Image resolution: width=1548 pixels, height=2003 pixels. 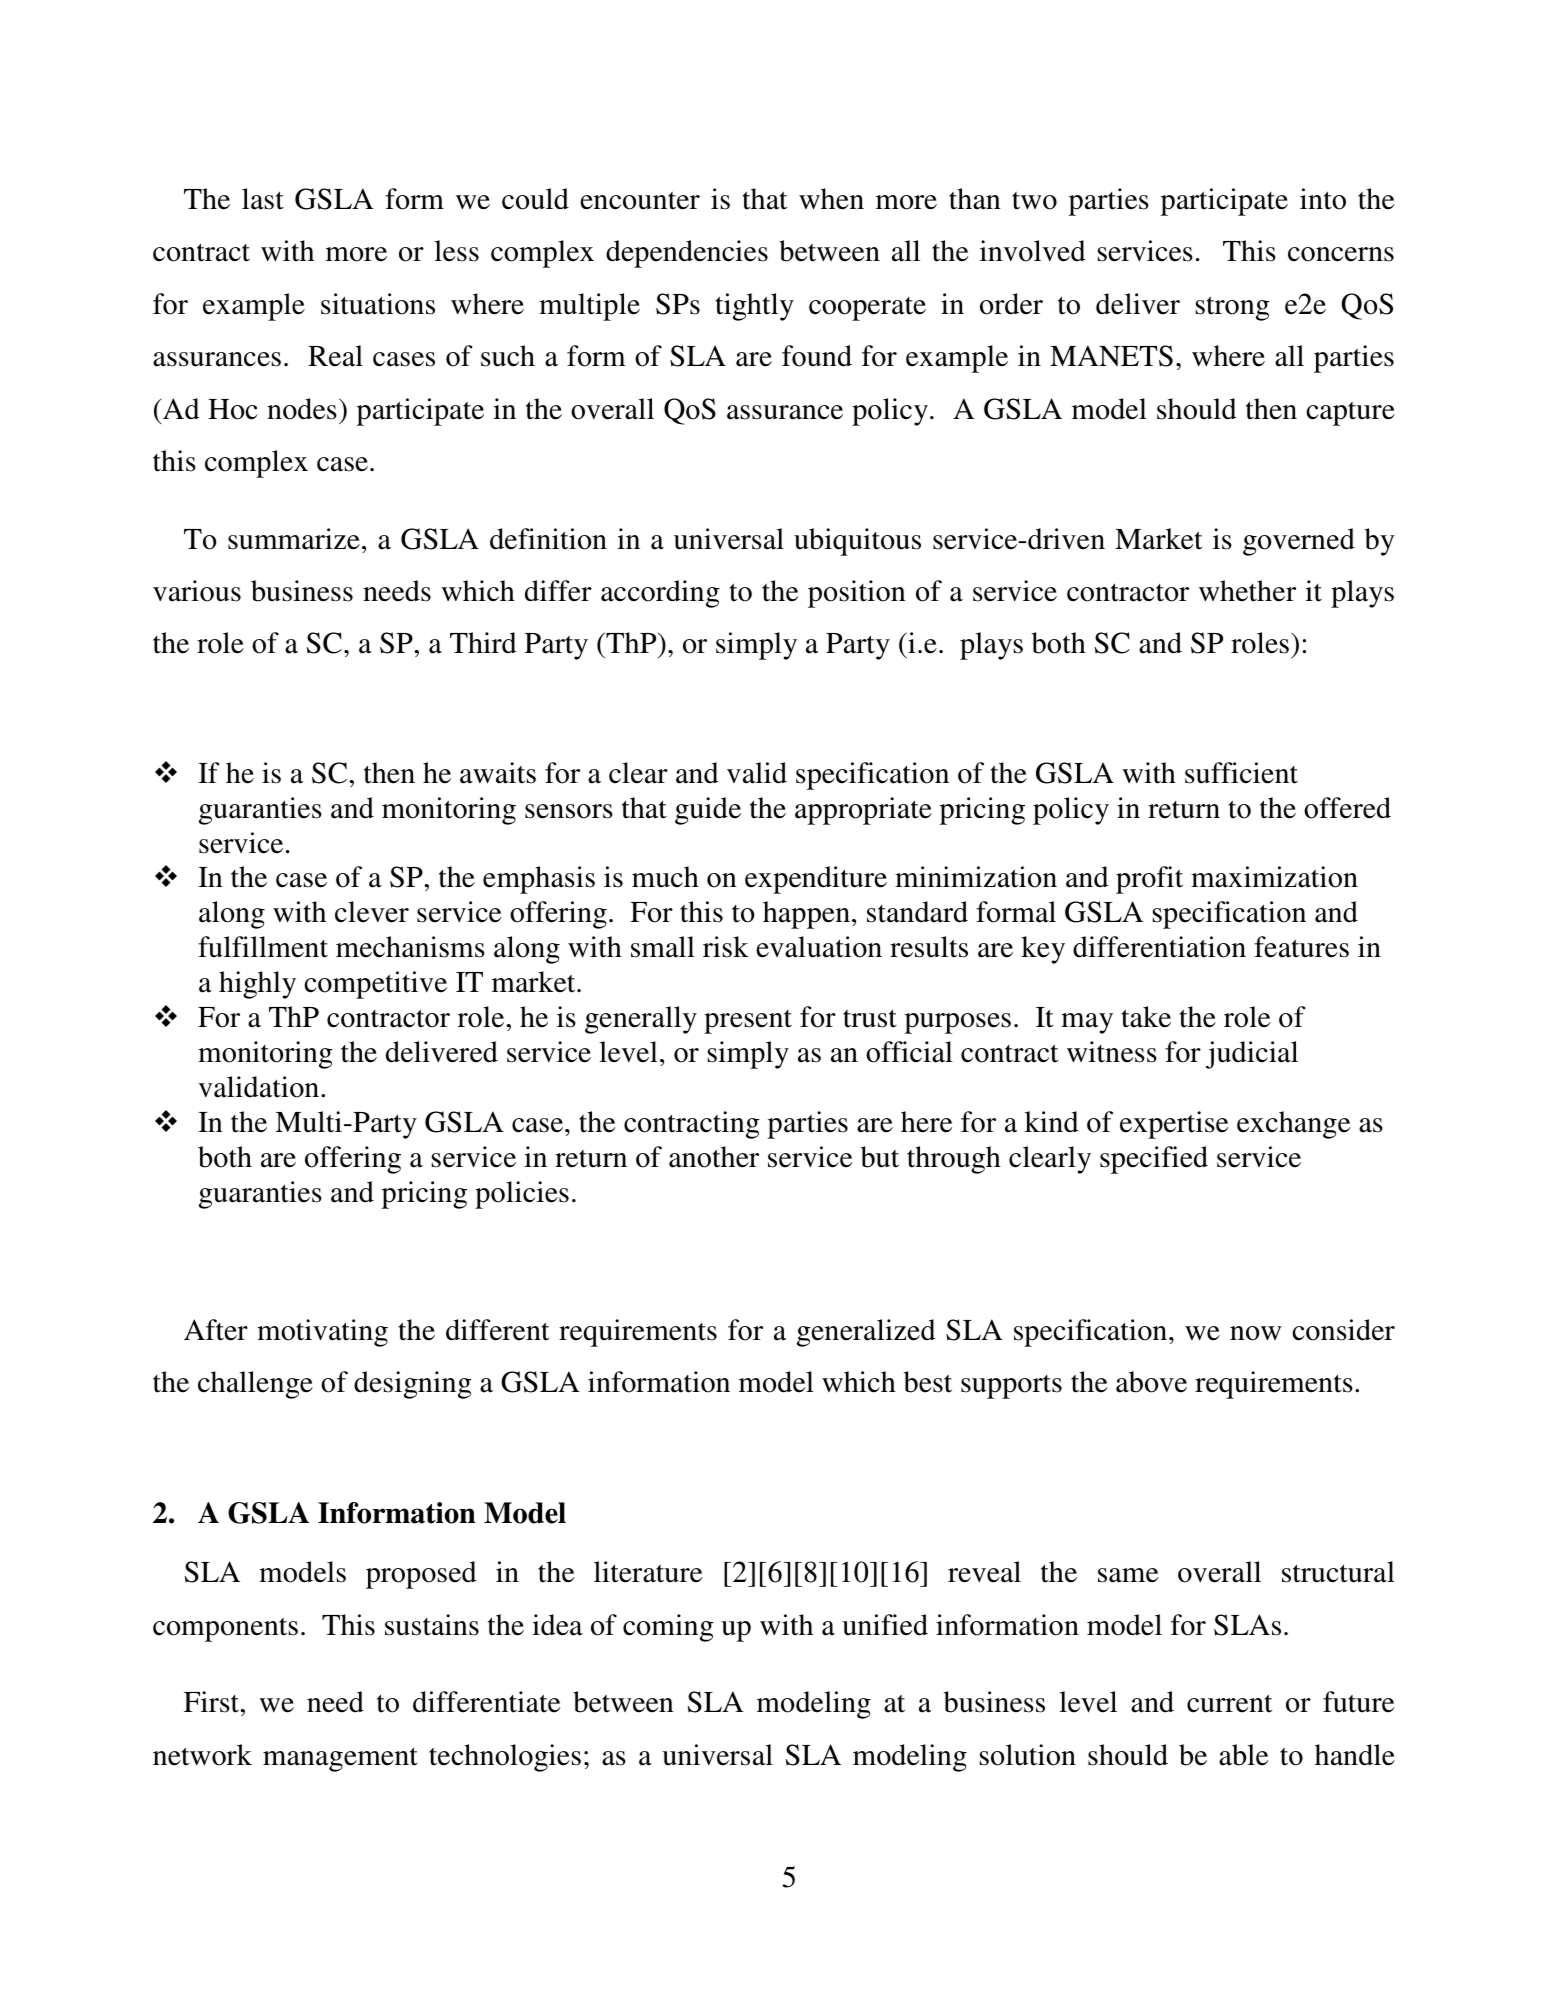 I want to click on another, so click(x=714, y=1157).
